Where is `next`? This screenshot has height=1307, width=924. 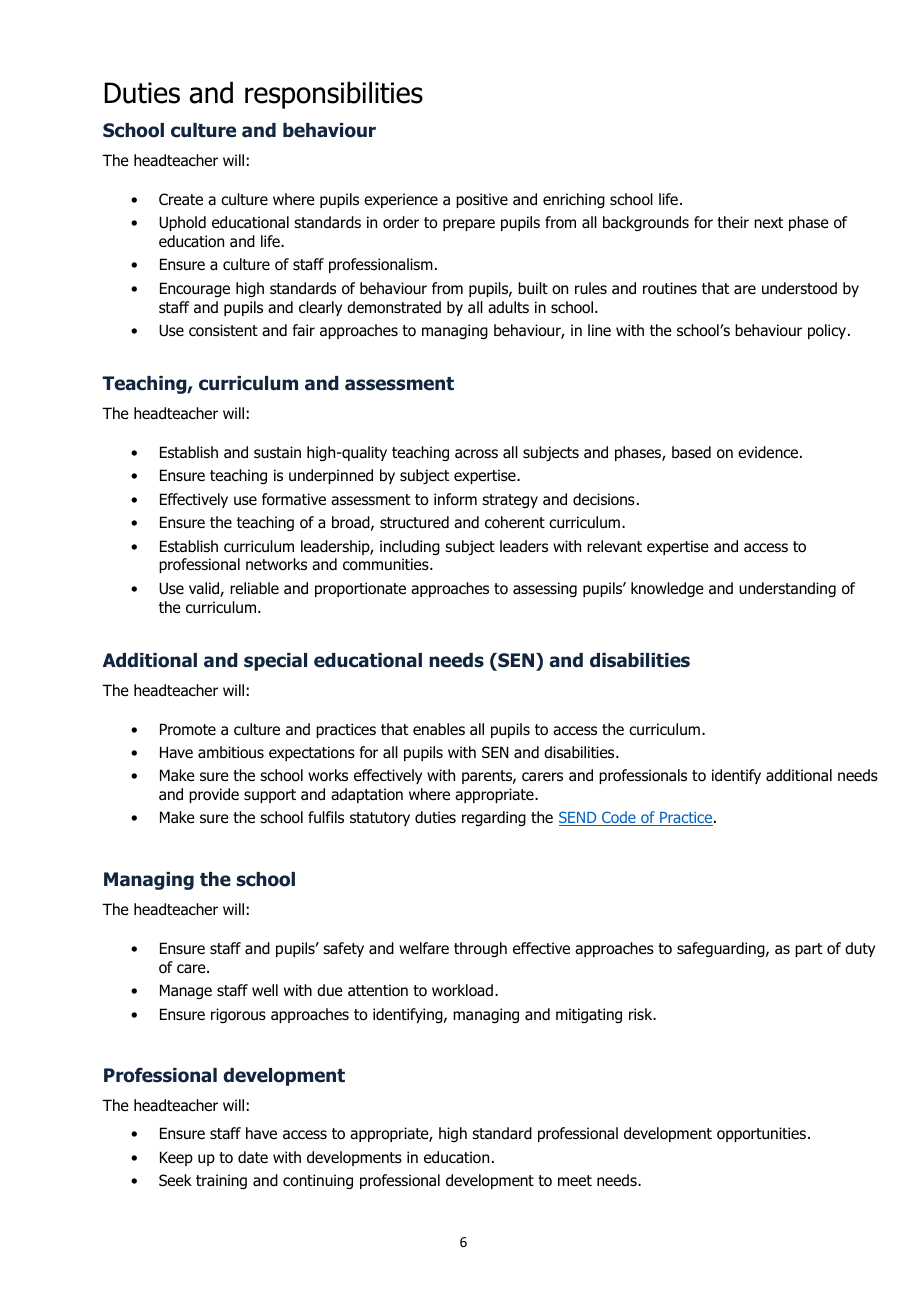 next is located at coordinates (768, 222).
